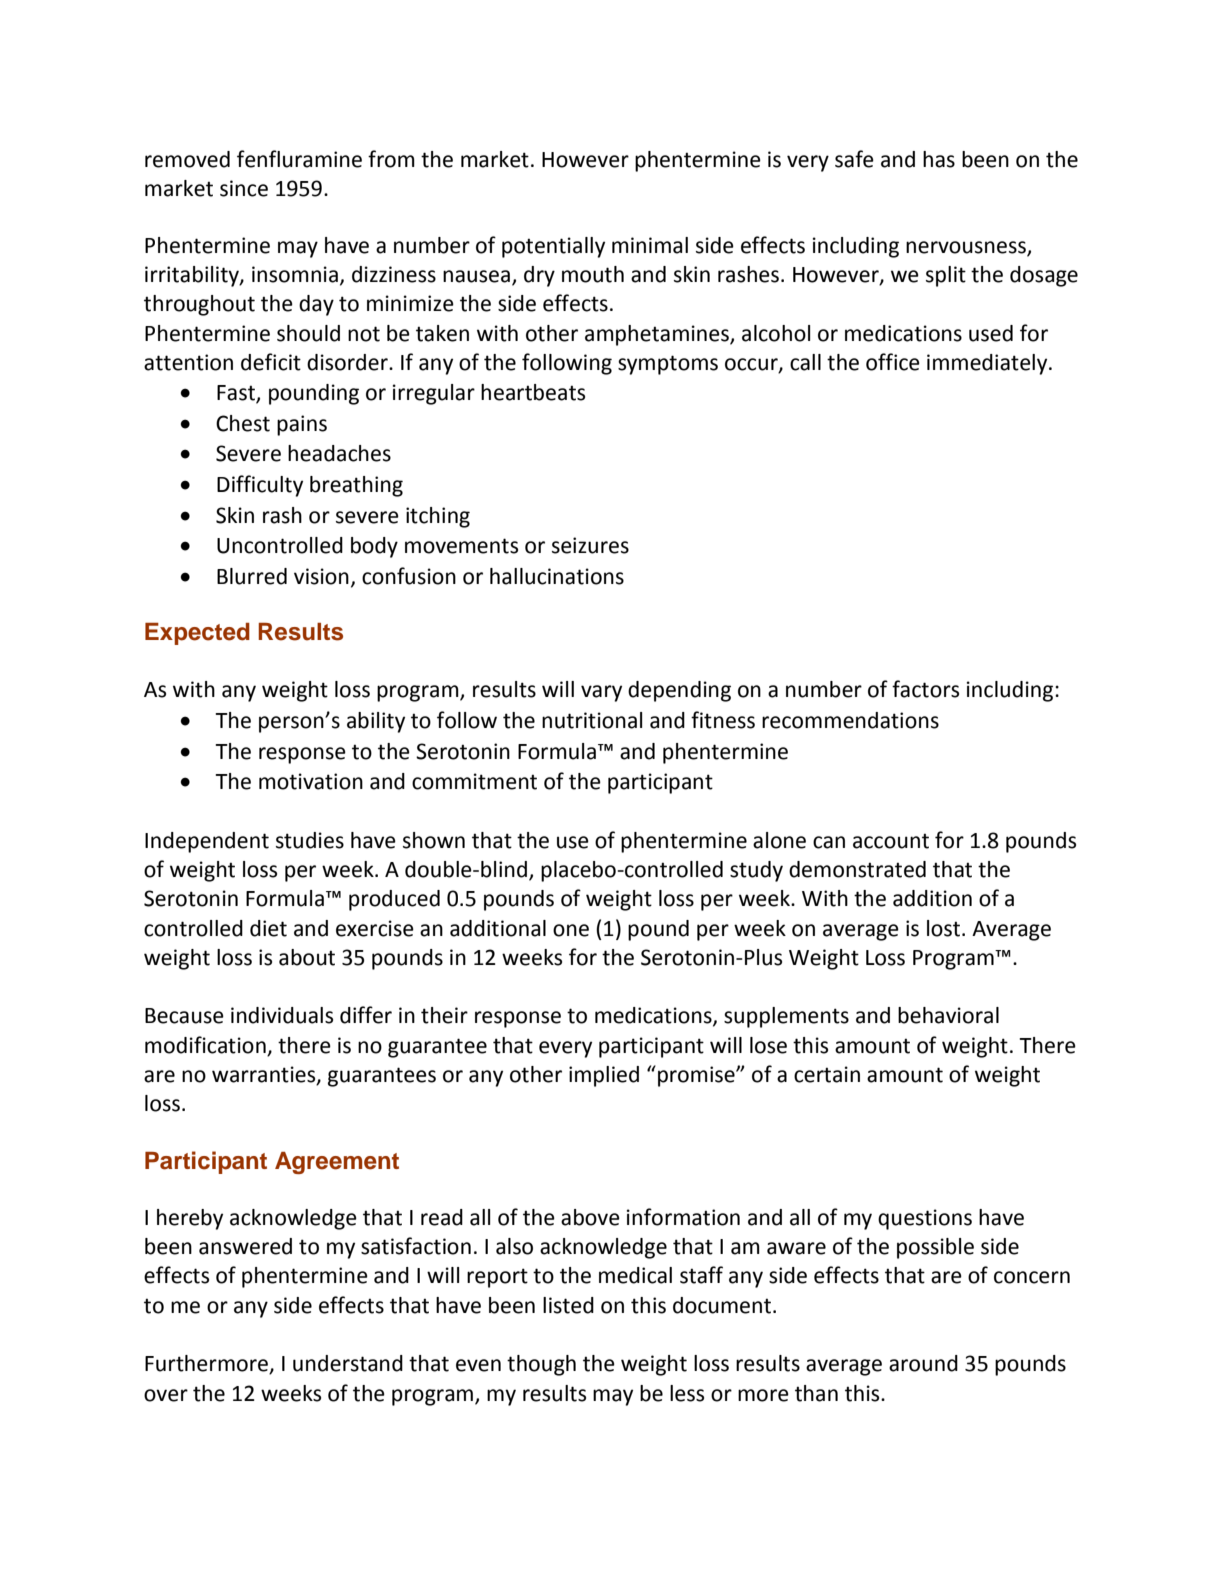  What do you see at coordinates (988, 364) in the page?
I see `immediately` at bounding box center [988, 364].
